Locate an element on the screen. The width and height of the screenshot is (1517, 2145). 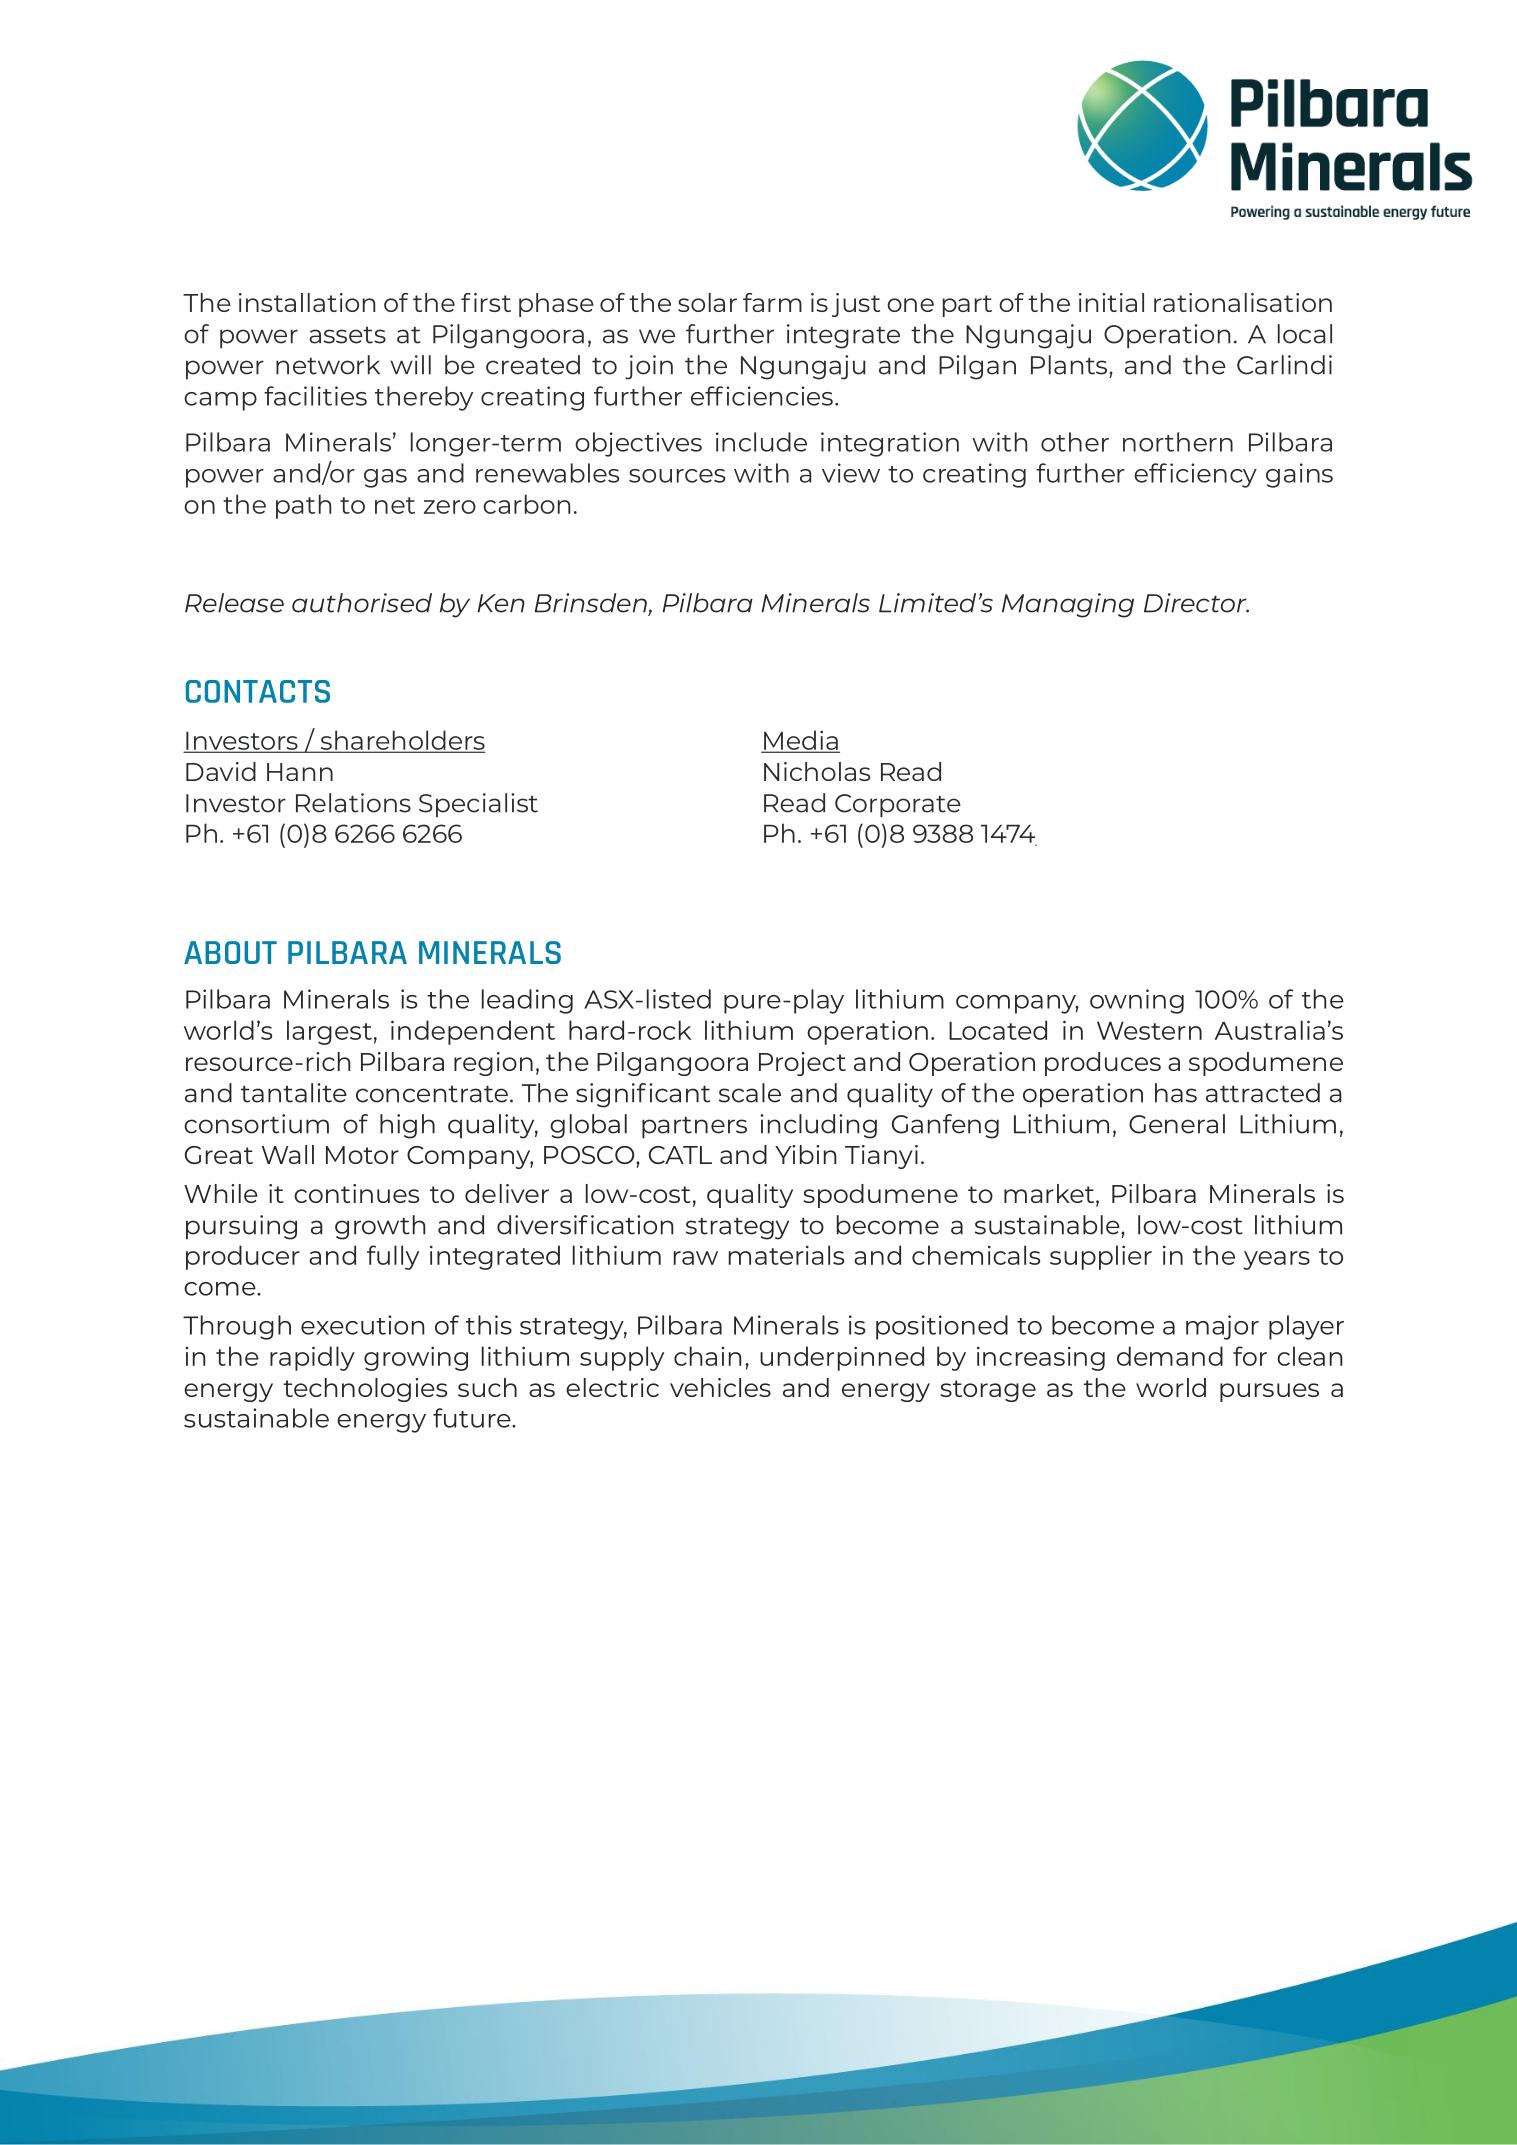
Director is located at coordinates (1196, 603).
